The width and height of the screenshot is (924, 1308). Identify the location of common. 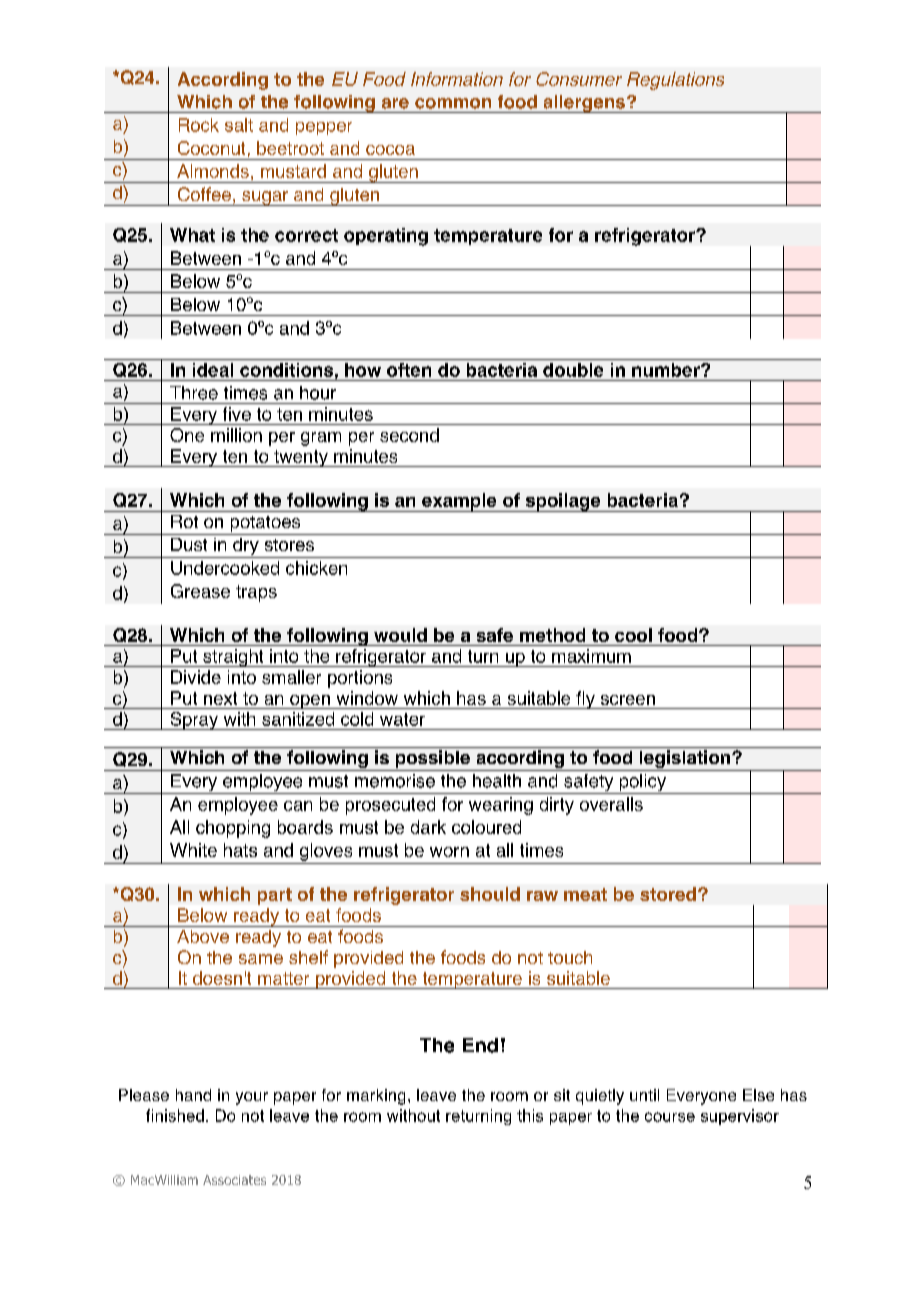
(453, 103).
